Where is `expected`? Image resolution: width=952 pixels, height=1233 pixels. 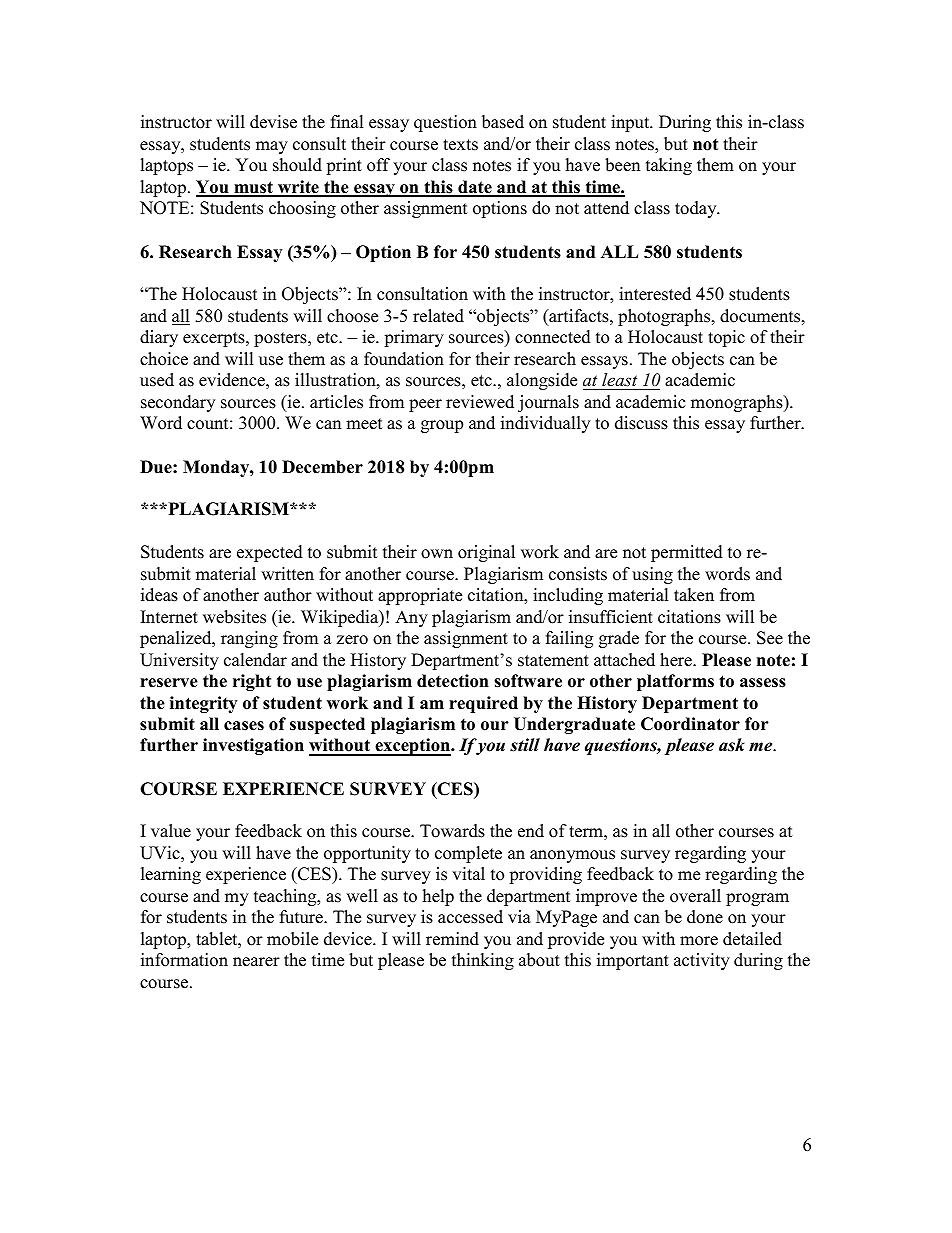
expected is located at coordinates (270, 553).
